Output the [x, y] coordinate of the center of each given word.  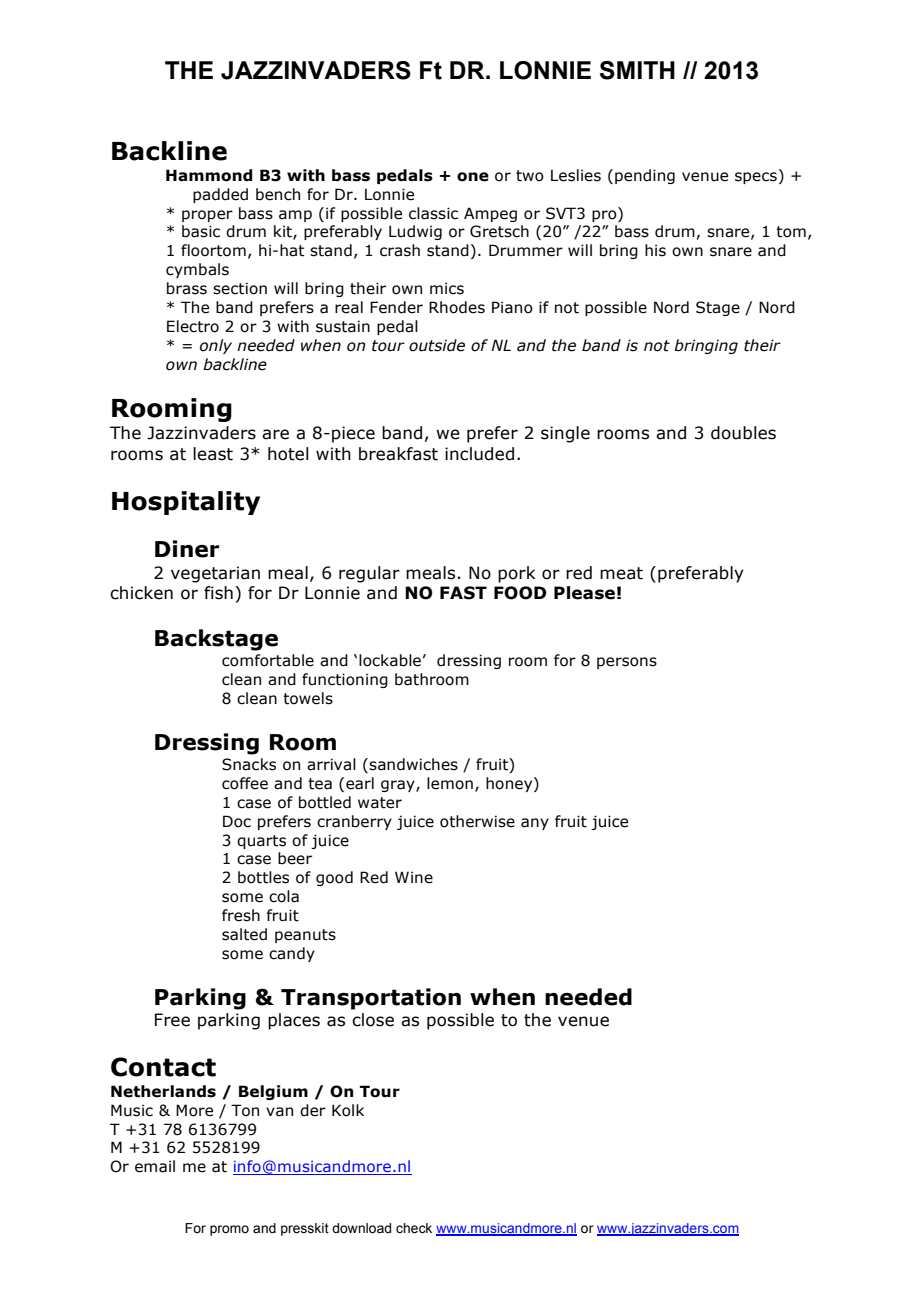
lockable [390, 660]
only [216, 346]
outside [437, 345]
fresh [241, 915]
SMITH [637, 70]
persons [627, 663]
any [535, 824]
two [530, 176]
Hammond [209, 175]
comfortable [268, 660]
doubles [743, 433]
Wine [414, 877]
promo [229, 1230]
